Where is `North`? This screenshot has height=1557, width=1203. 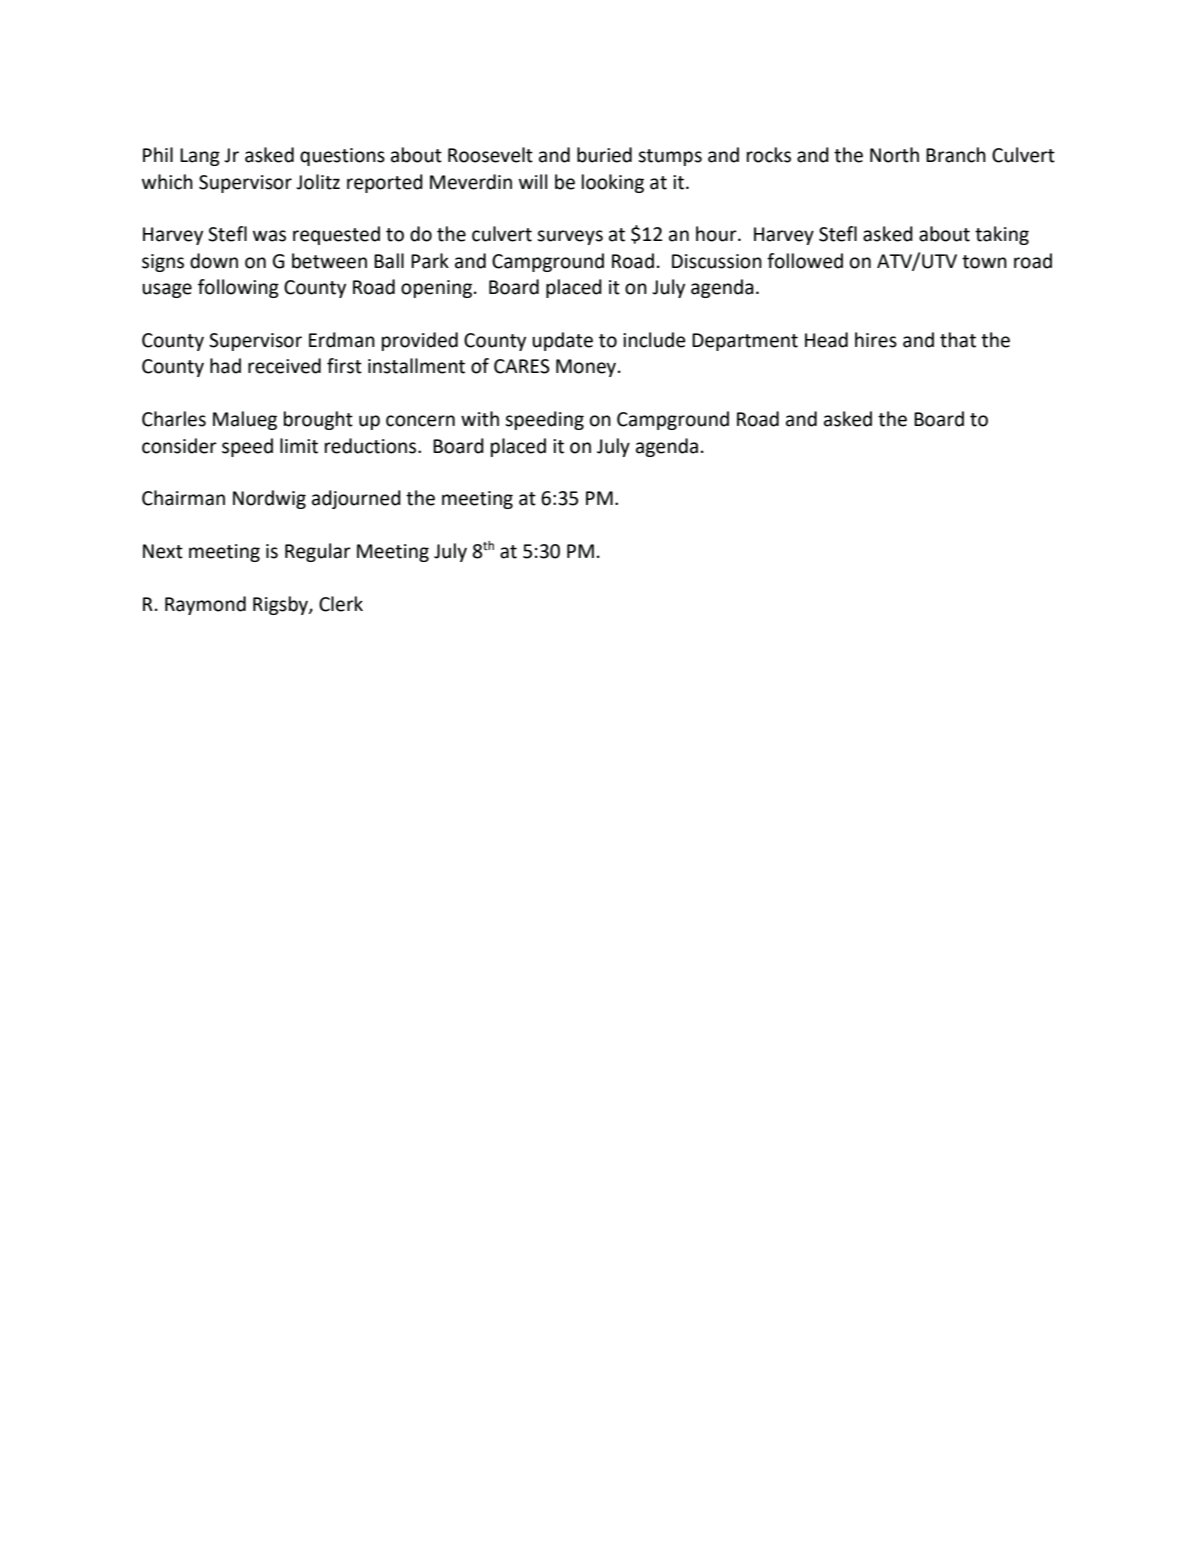 North is located at coordinates (894, 155).
